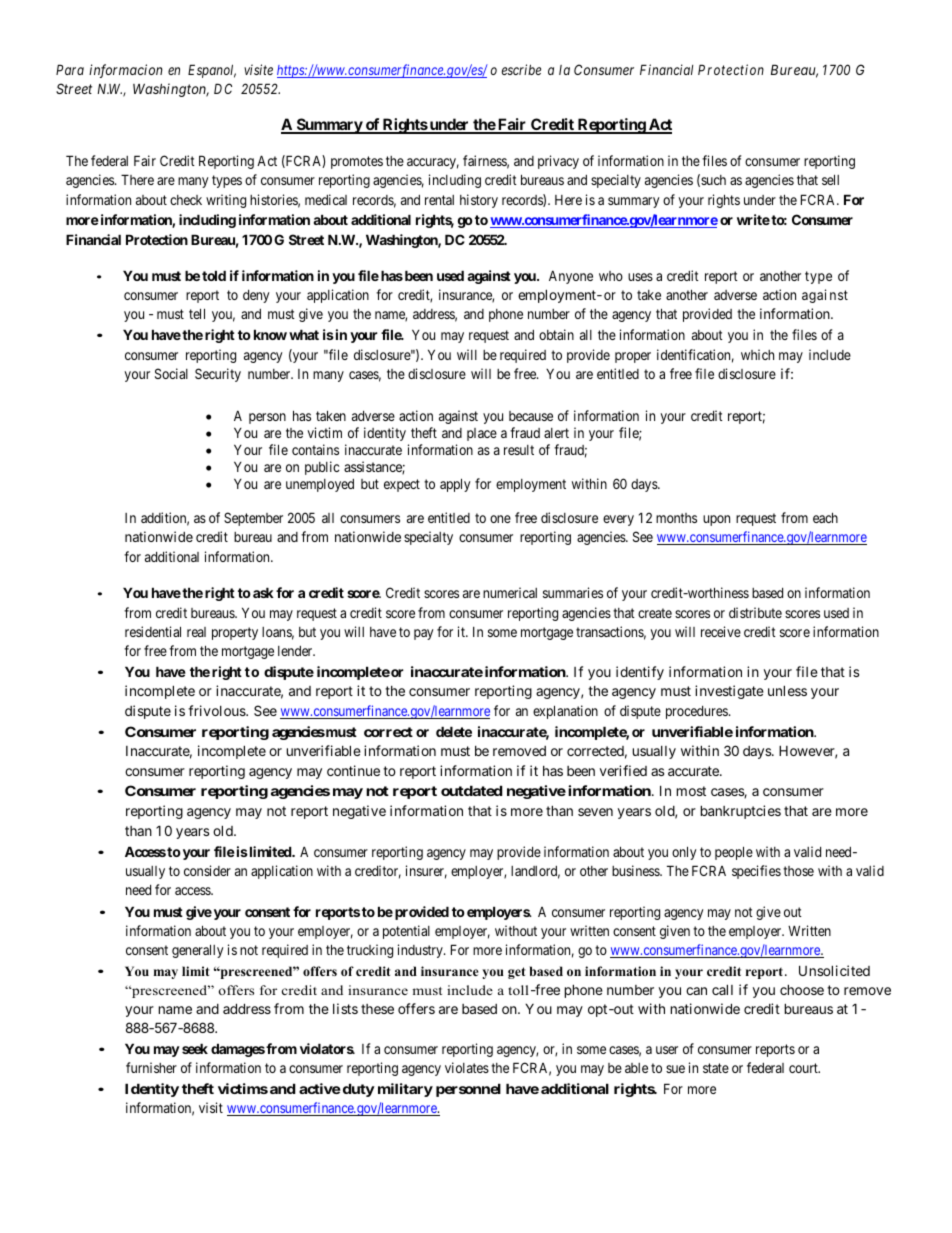  What do you see at coordinates (153, 631) in the screenshot?
I see `residential` at bounding box center [153, 631].
